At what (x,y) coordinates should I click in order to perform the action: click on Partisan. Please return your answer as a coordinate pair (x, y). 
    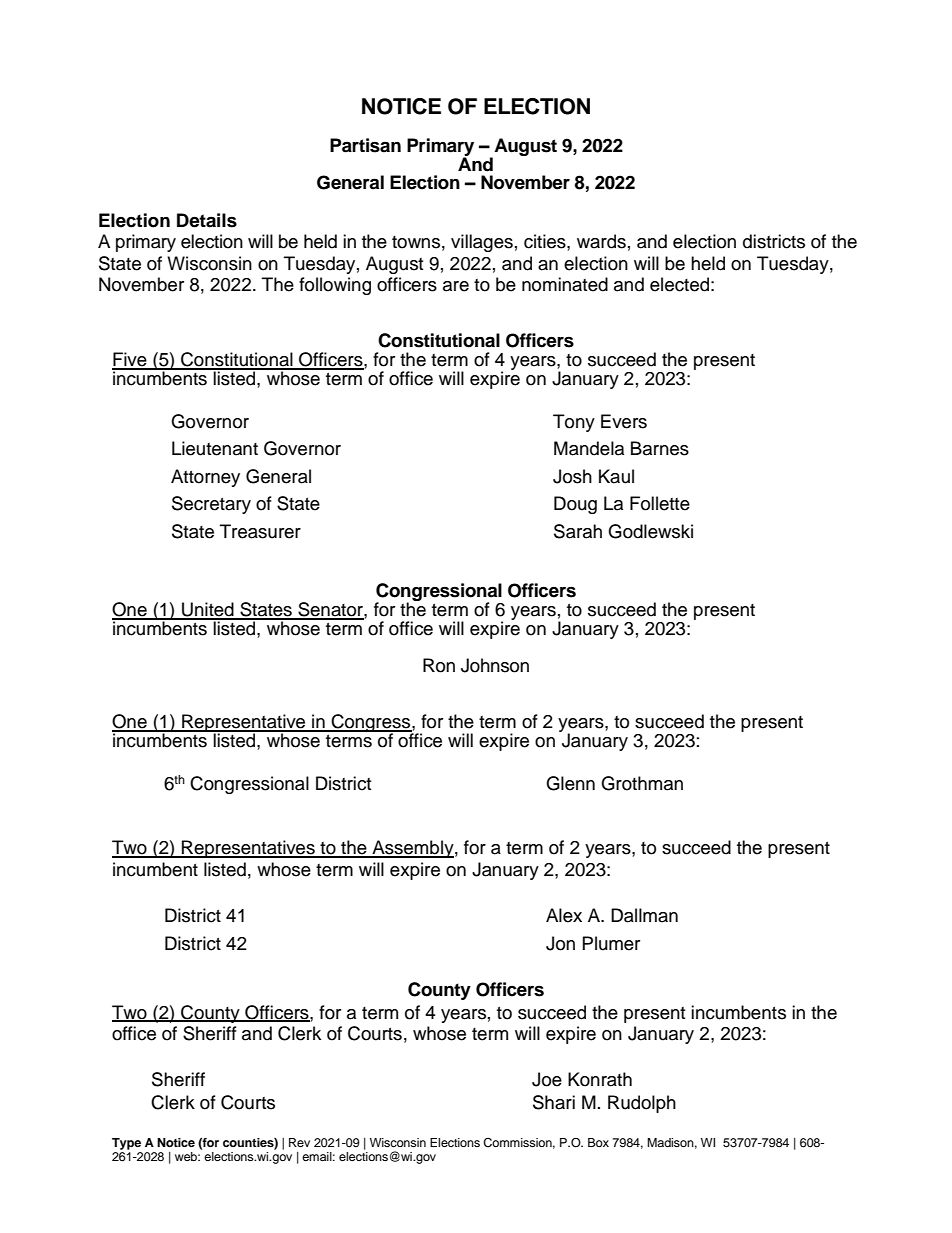
    Looking at the image, I should click on (365, 145).
